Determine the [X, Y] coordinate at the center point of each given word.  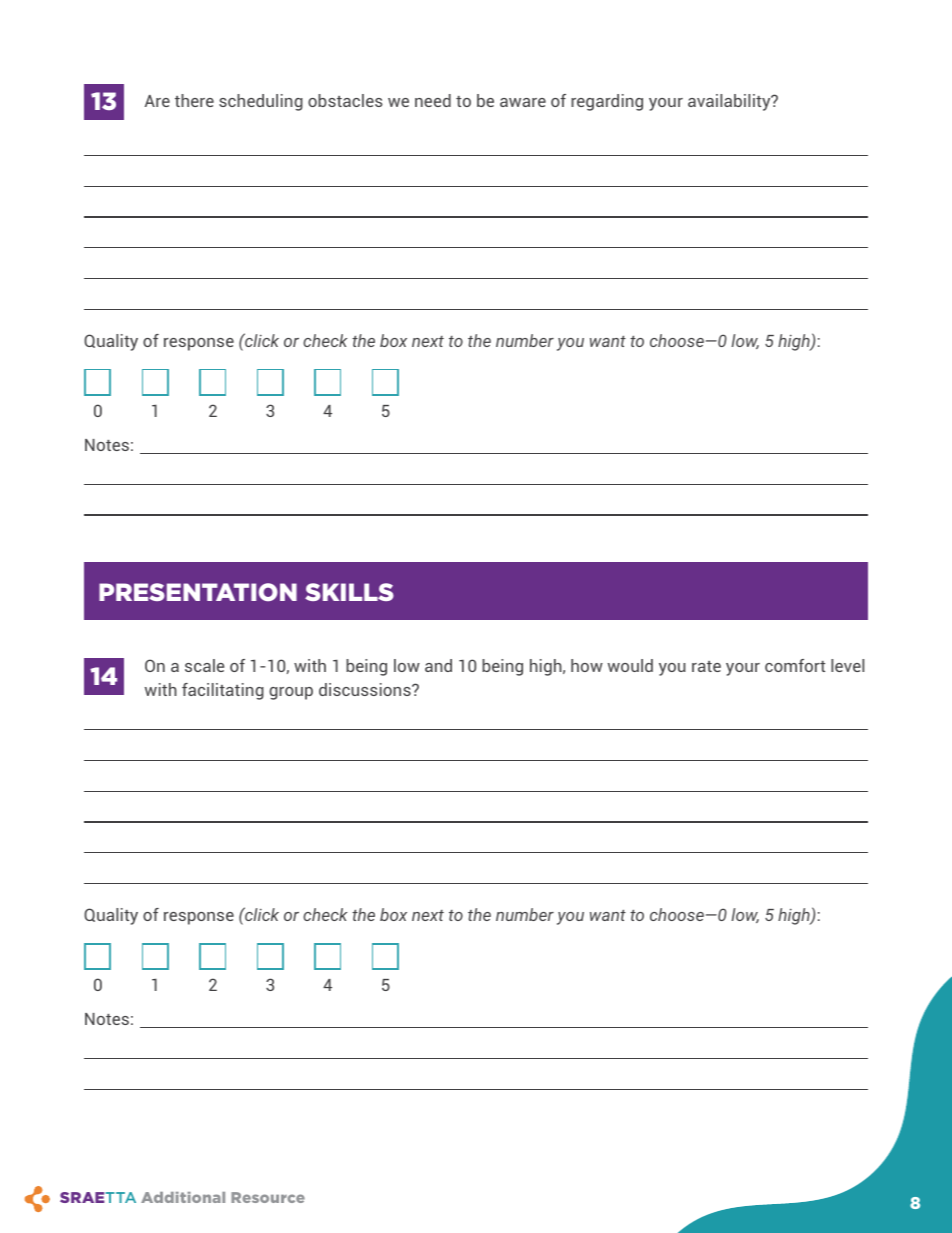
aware [523, 102]
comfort [795, 665]
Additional [183, 1197]
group [291, 693]
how [587, 665]
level [847, 665]
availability [730, 102]
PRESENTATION [198, 592]
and [438, 665]
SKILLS [349, 592]
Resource [268, 1197]
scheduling [261, 102]
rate [706, 666]
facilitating [223, 691]
